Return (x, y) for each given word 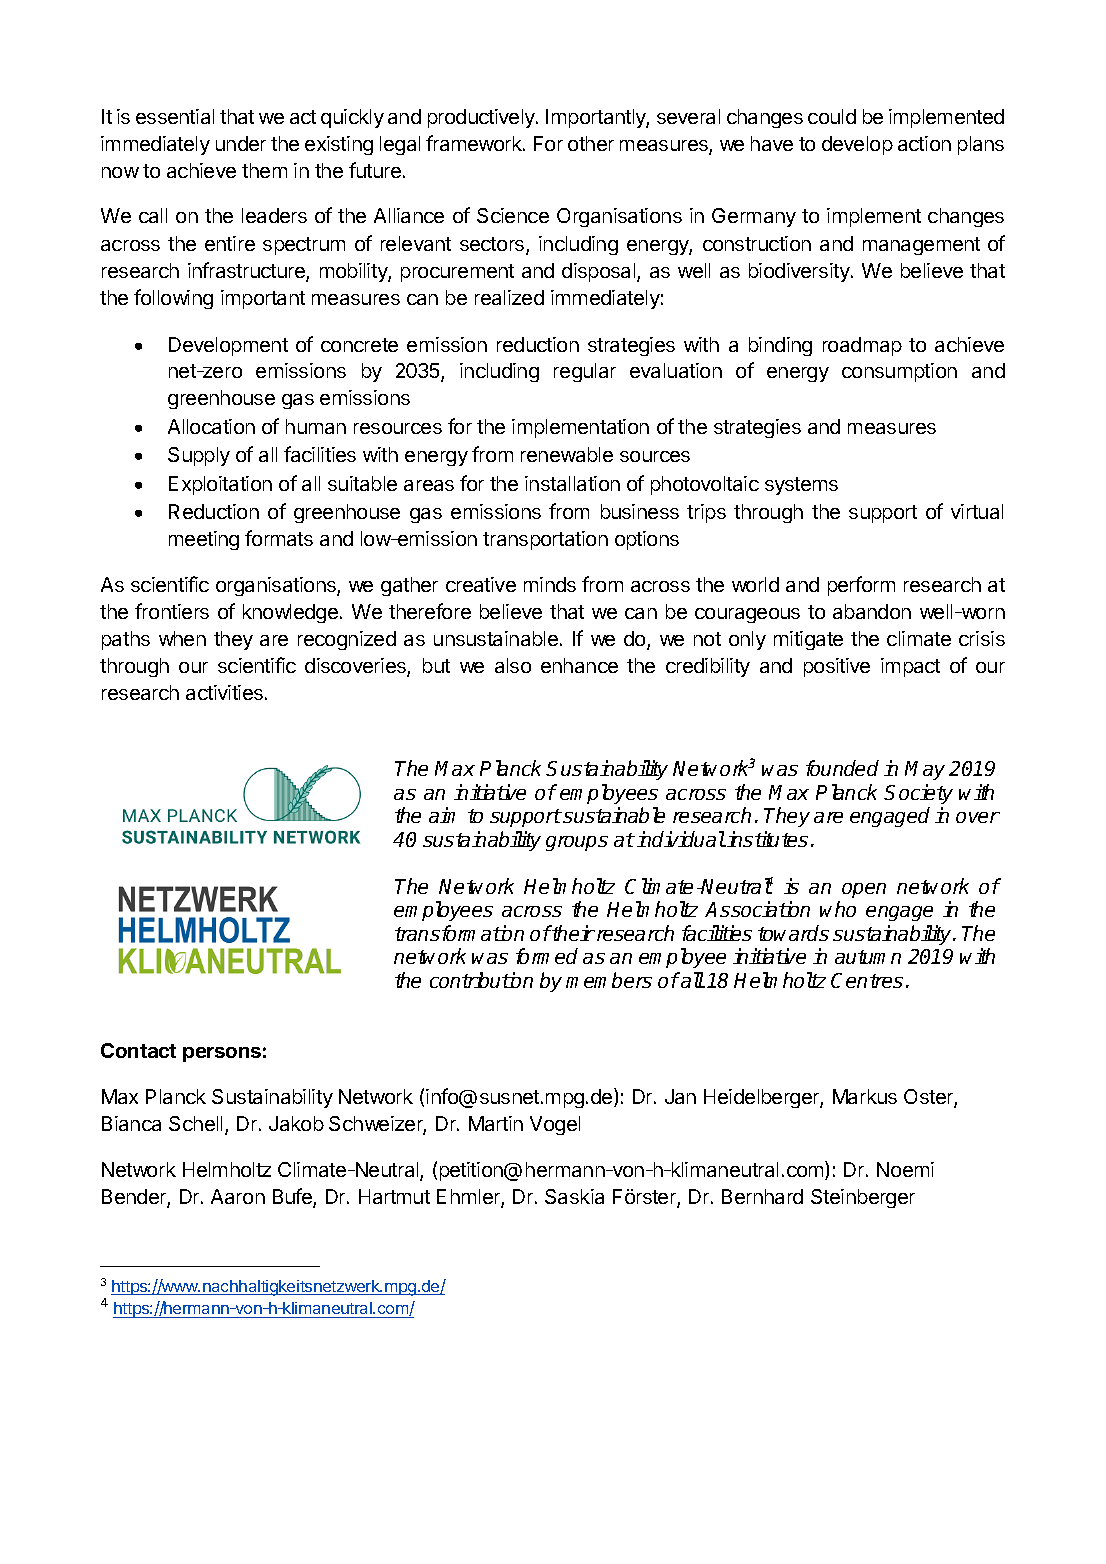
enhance (579, 665)
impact (910, 667)
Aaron (238, 1196)
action (924, 143)
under (241, 143)
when (182, 638)
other (591, 143)
